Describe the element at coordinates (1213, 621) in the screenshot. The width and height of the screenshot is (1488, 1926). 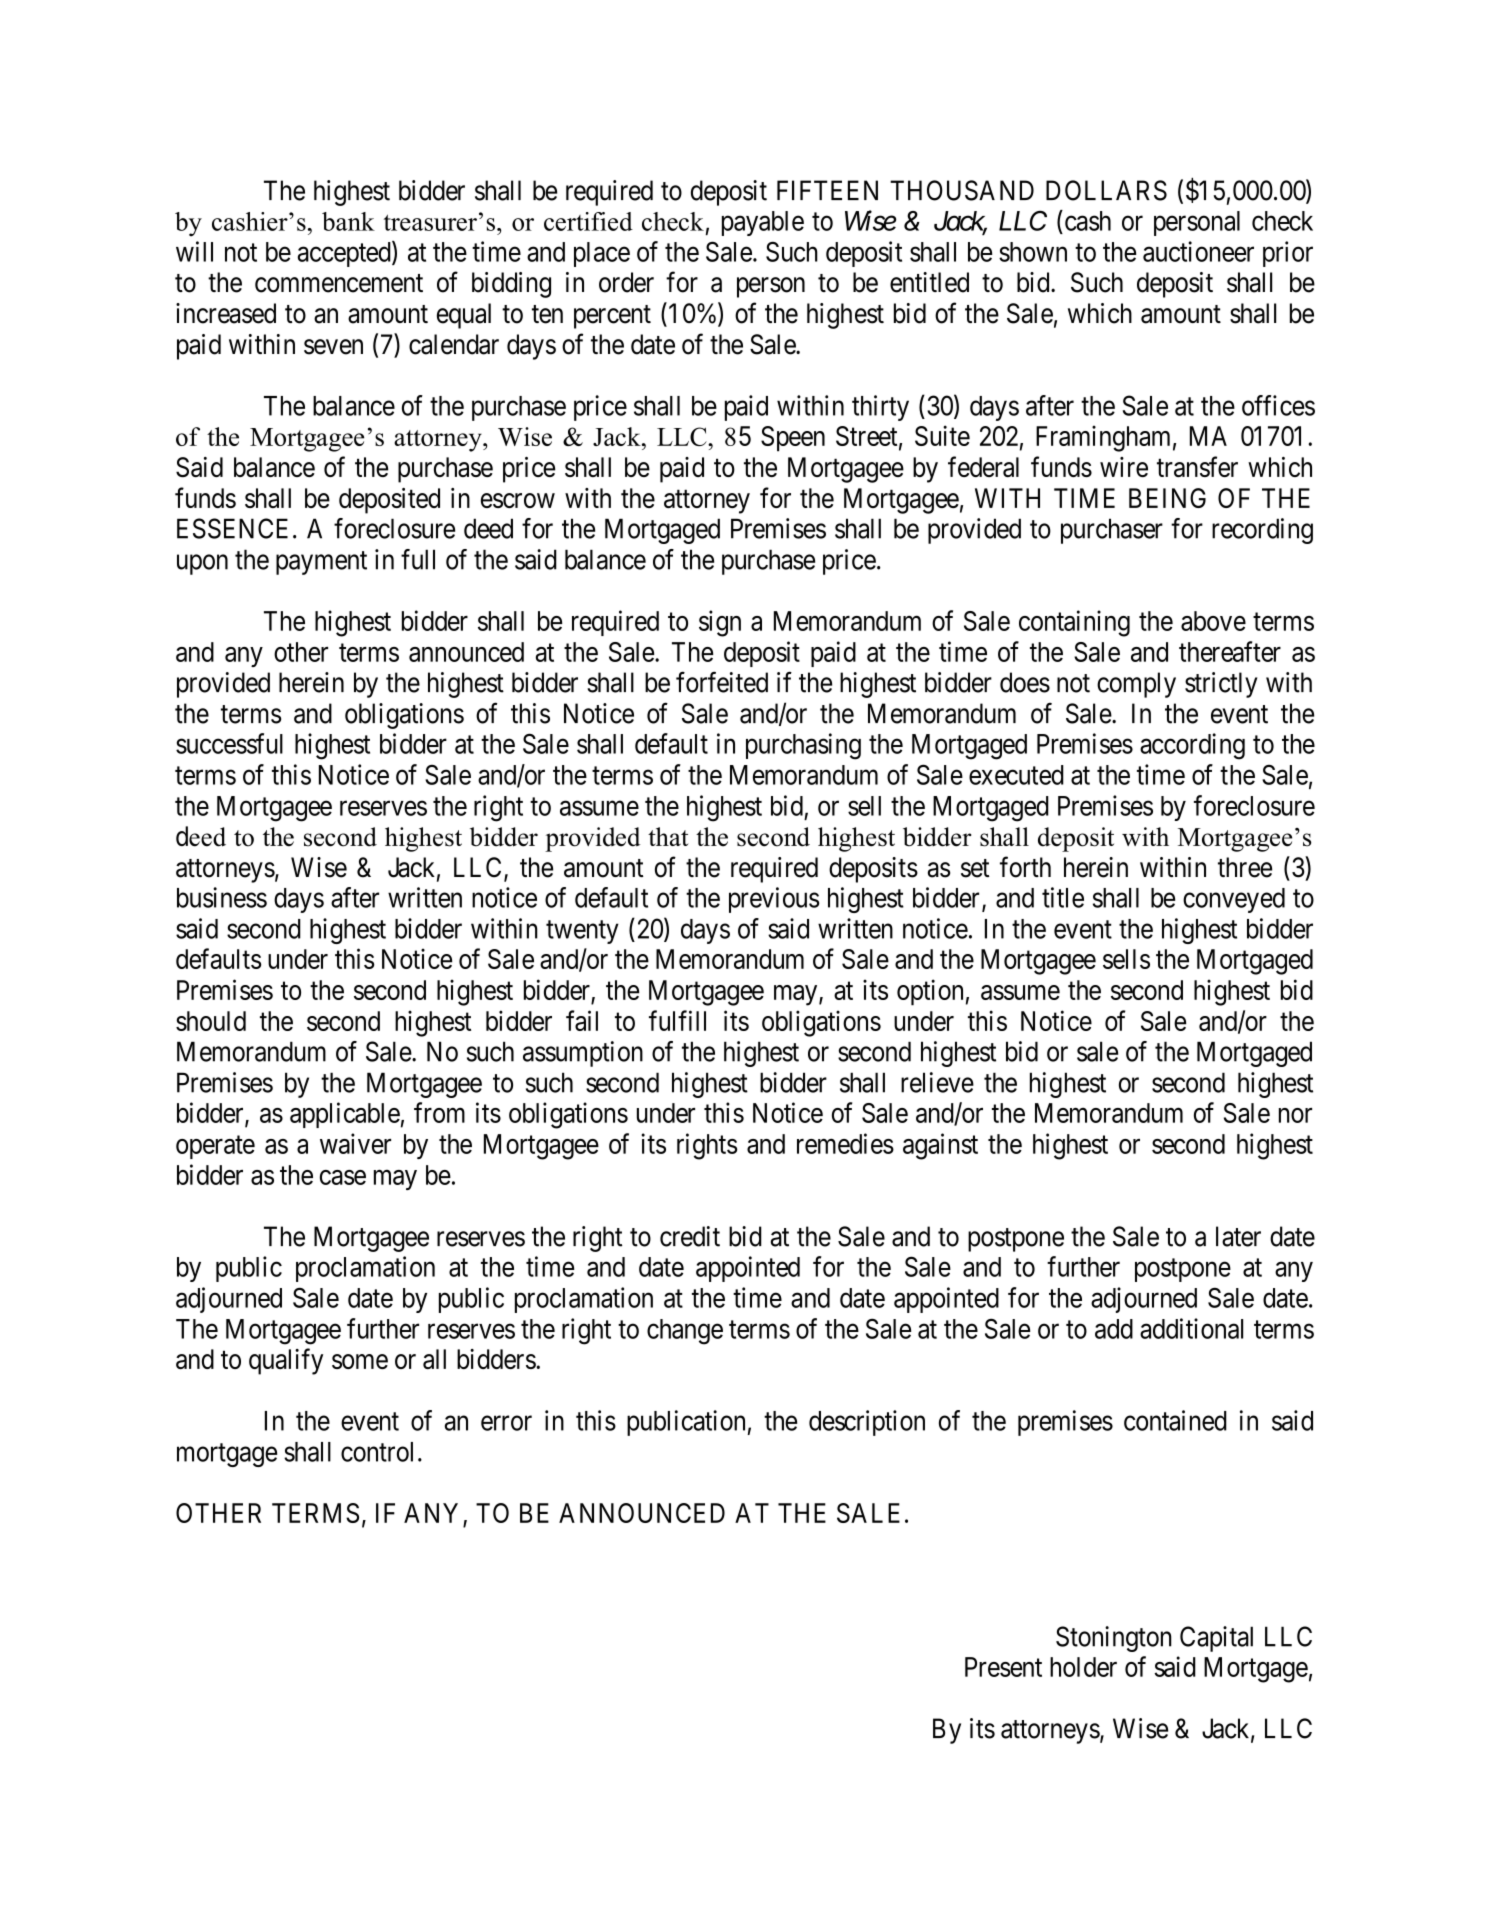
I see `above` at that location.
